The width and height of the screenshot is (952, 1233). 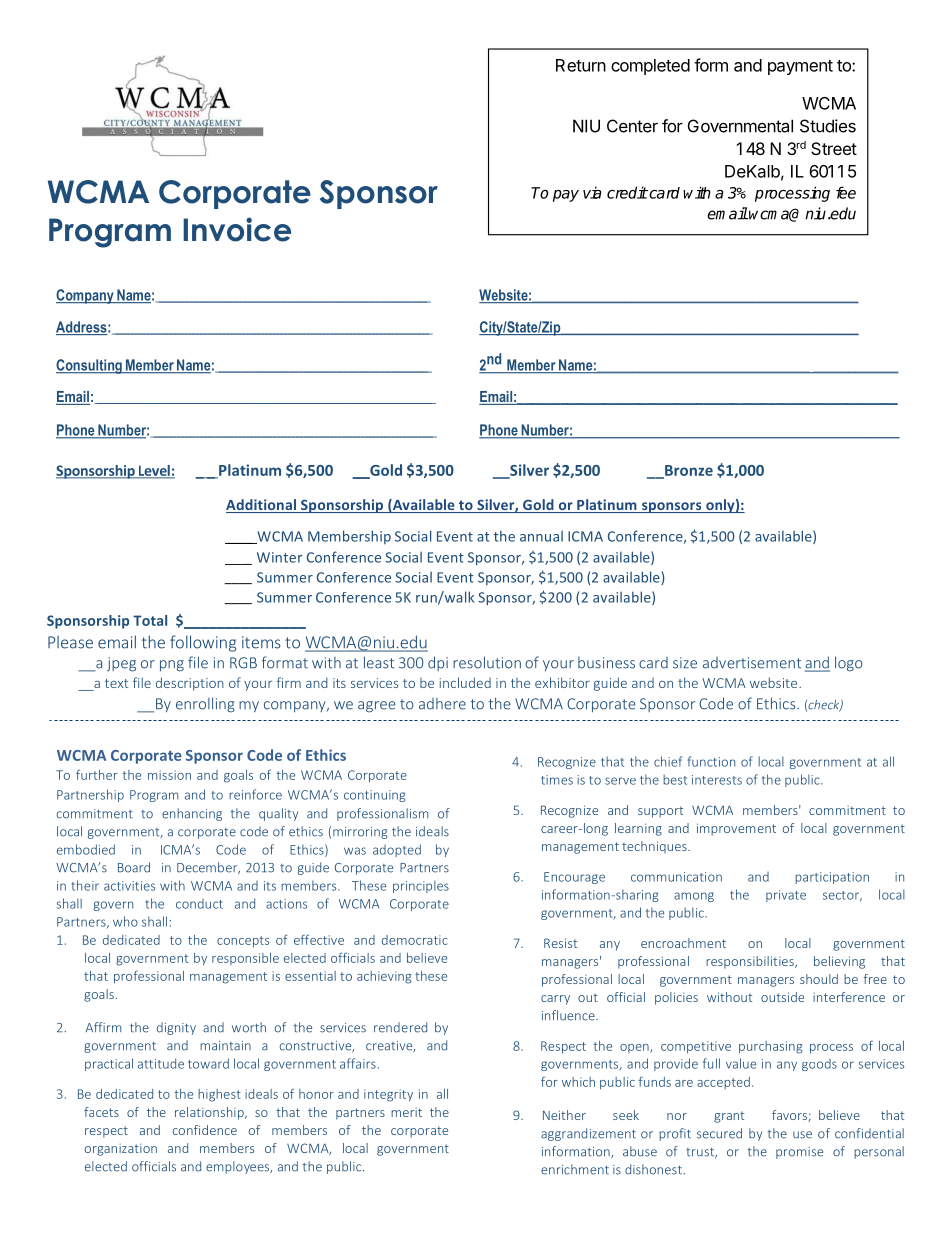 I want to click on advertisement, so click(x=752, y=663).
